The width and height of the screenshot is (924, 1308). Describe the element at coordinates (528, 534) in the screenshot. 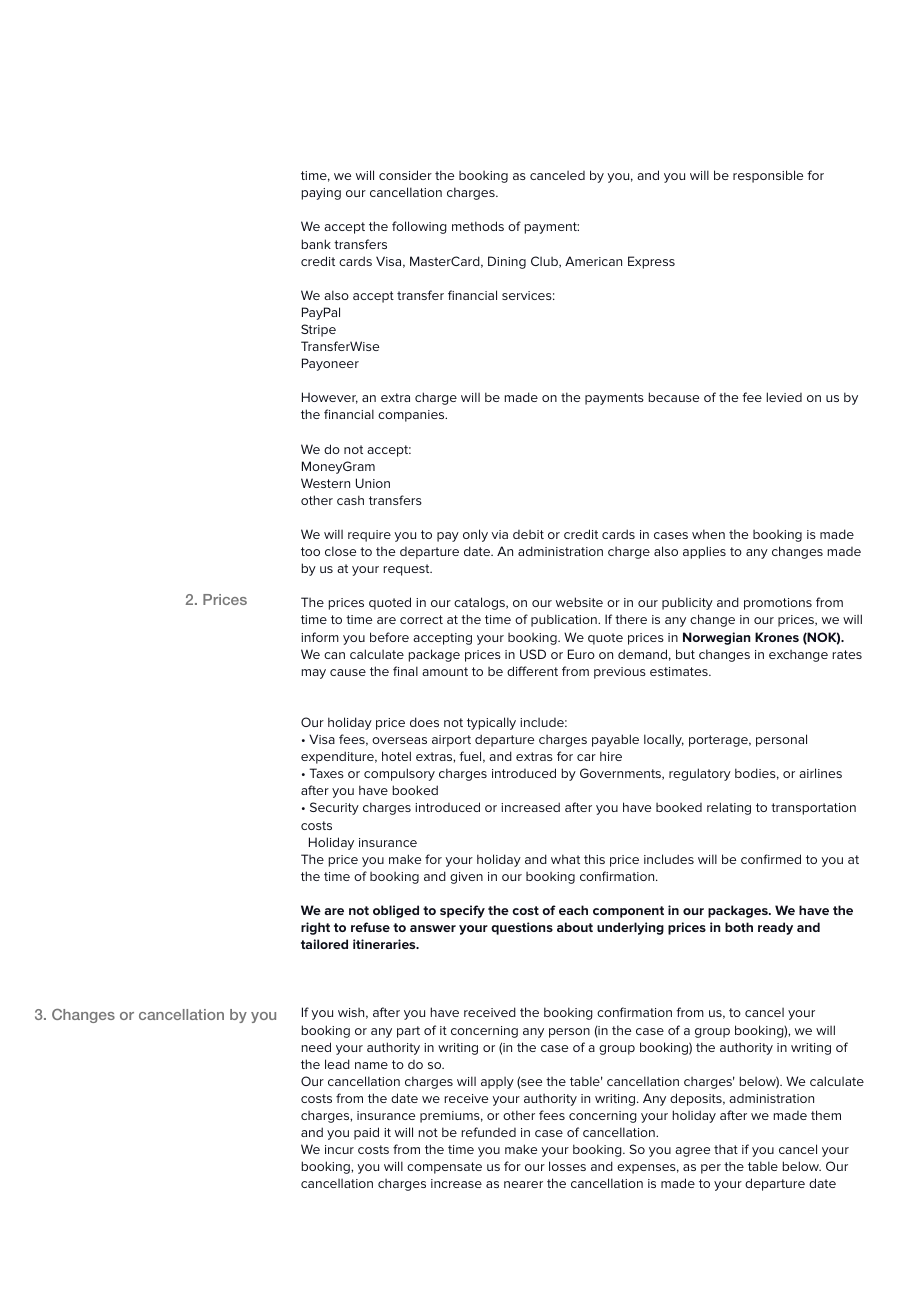

I see `debit` at that location.
